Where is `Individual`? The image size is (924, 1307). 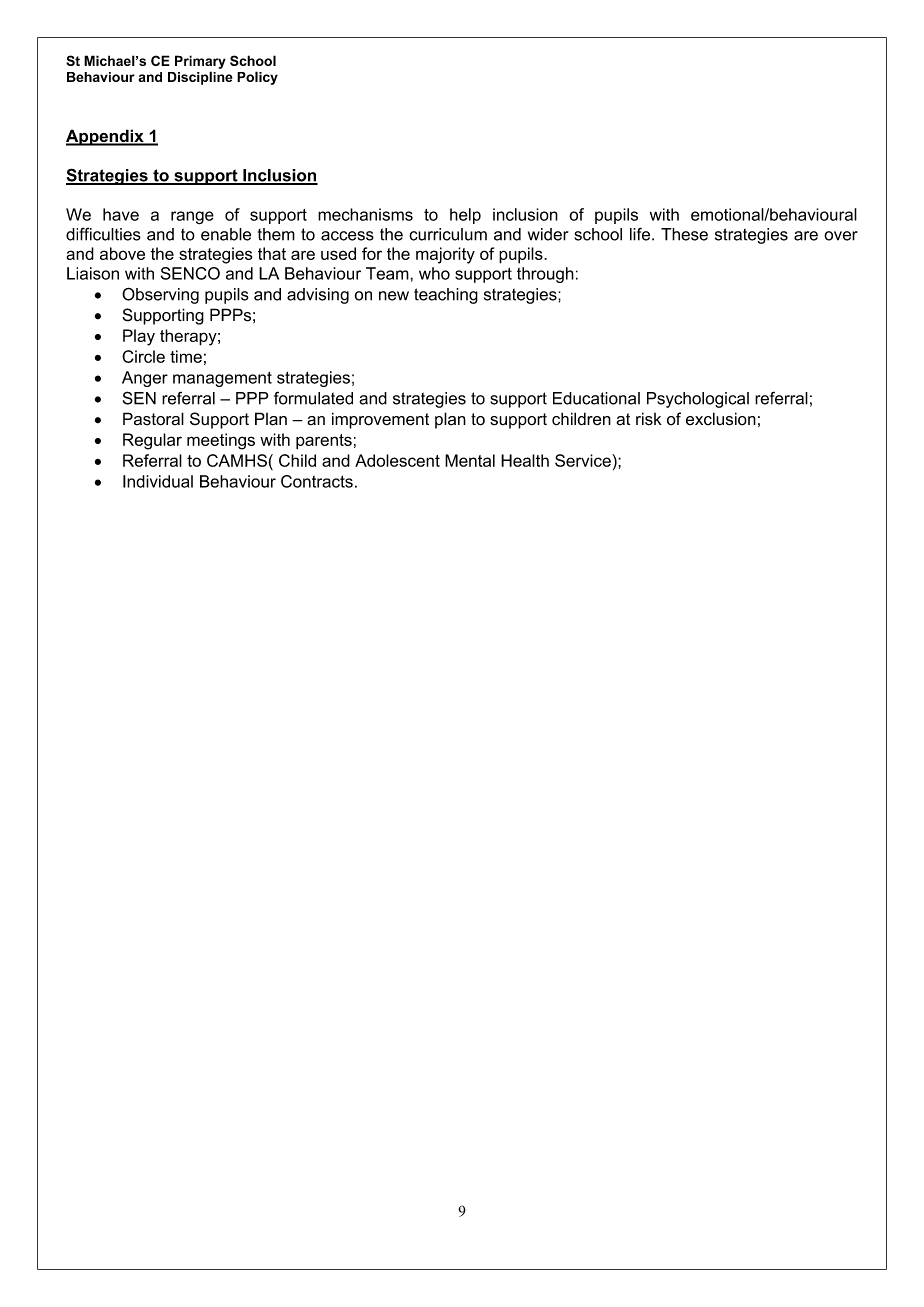 Individual is located at coordinates (158, 481).
